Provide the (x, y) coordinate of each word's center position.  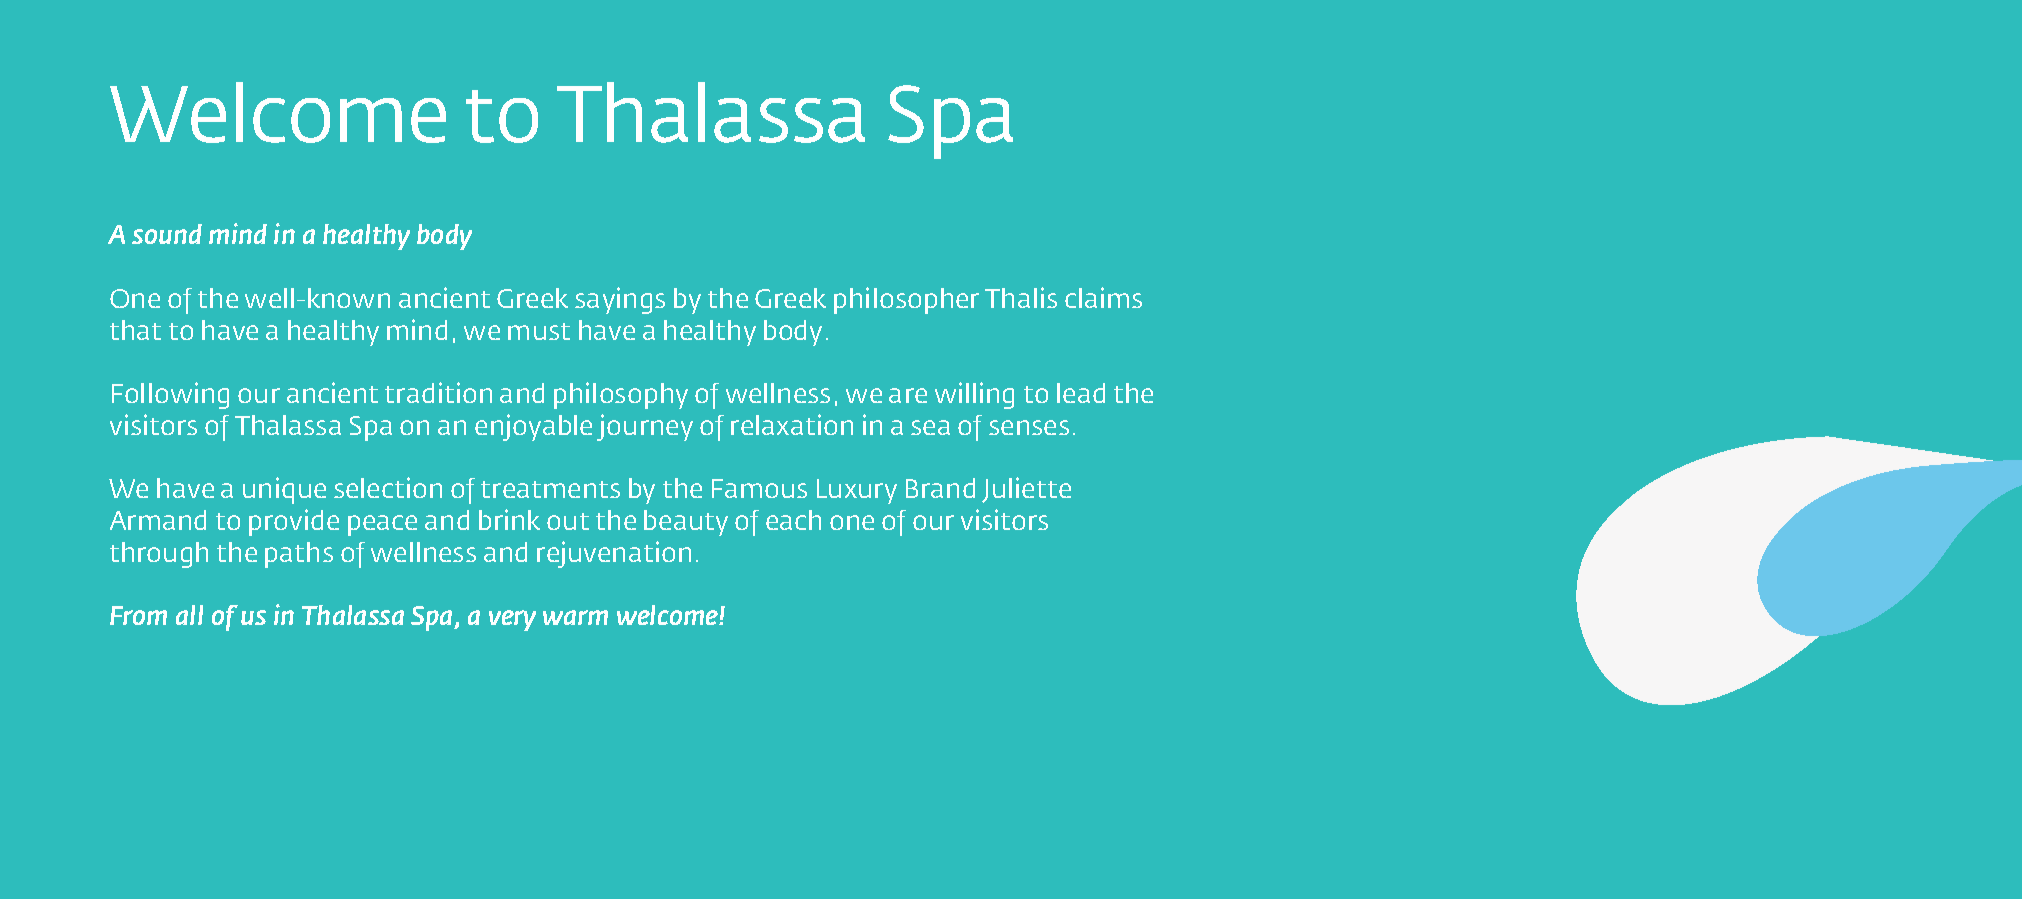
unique (284, 490)
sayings (620, 300)
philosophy (621, 395)
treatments (550, 489)
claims (1103, 297)
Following (170, 395)
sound (167, 234)
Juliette (1026, 490)
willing (974, 395)
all (189, 615)
